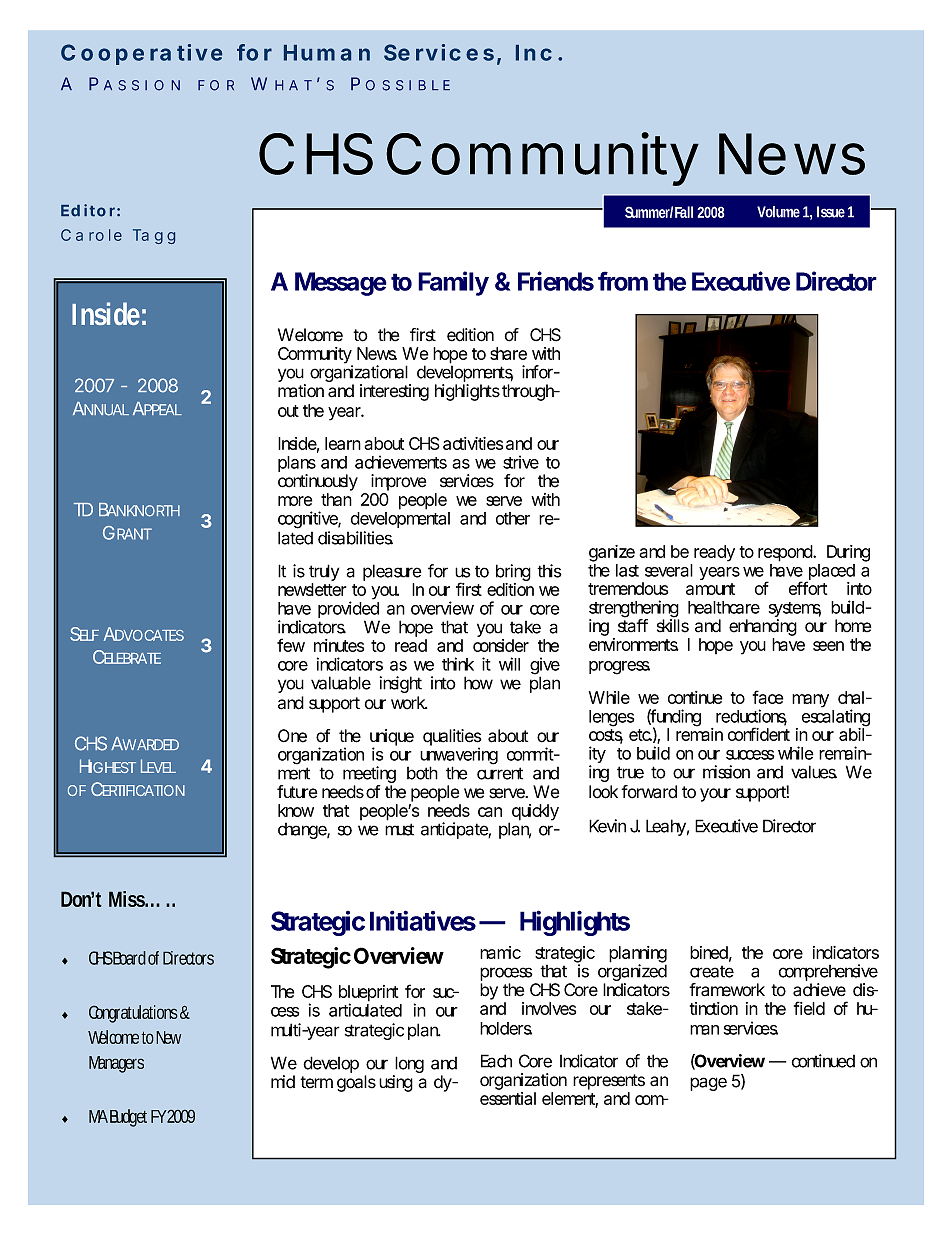 Image resolution: width=952 pixels, height=1233 pixels. What do you see at coordinates (356, 1083) in the document?
I see `goals` at bounding box center [356, 1083].
